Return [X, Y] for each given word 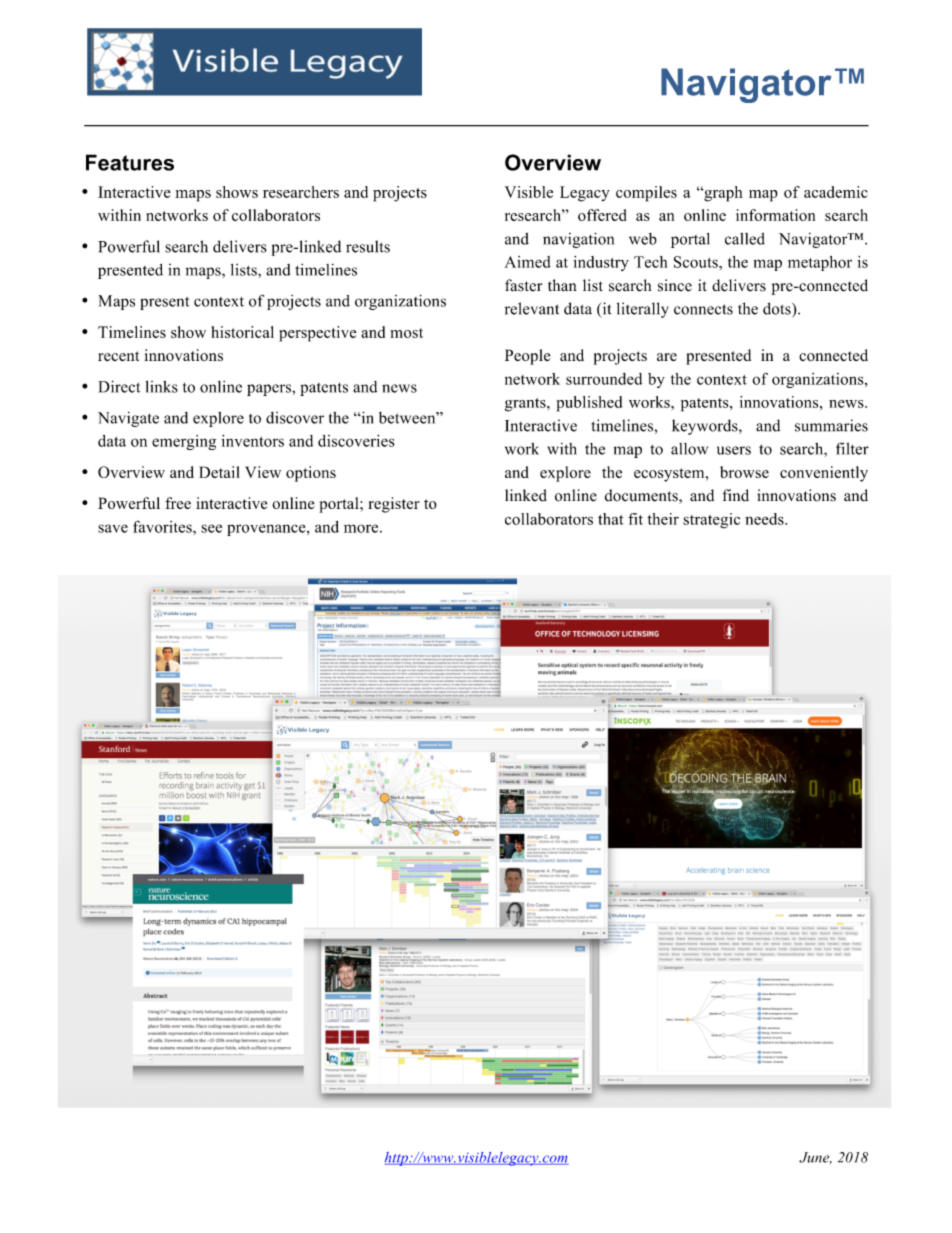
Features [130, 162]
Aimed [528, 262]
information [775, 215]
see [211, 528]
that [611, 519]
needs [765, 519]
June [815, 1158]
